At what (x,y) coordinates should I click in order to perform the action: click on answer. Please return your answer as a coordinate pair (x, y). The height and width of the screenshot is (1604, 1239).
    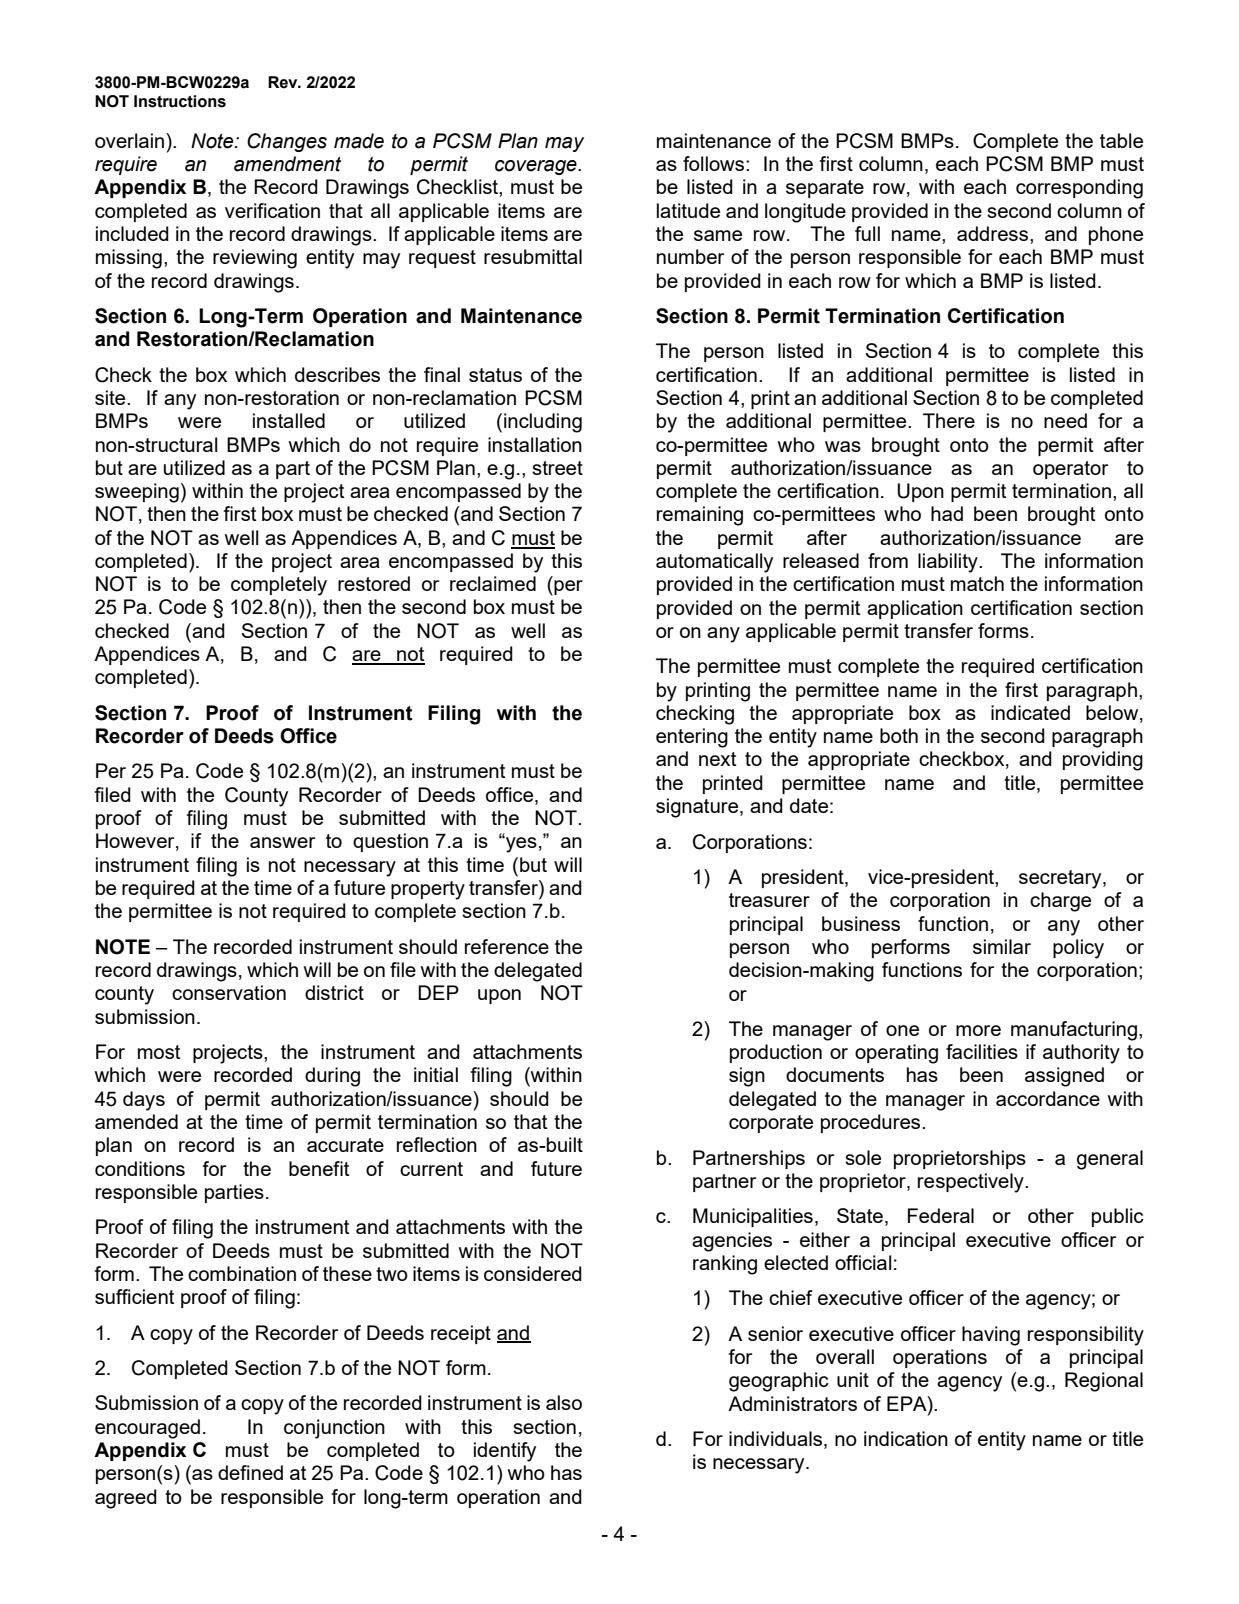
    Looking at the image, I should click on (282, 842).
